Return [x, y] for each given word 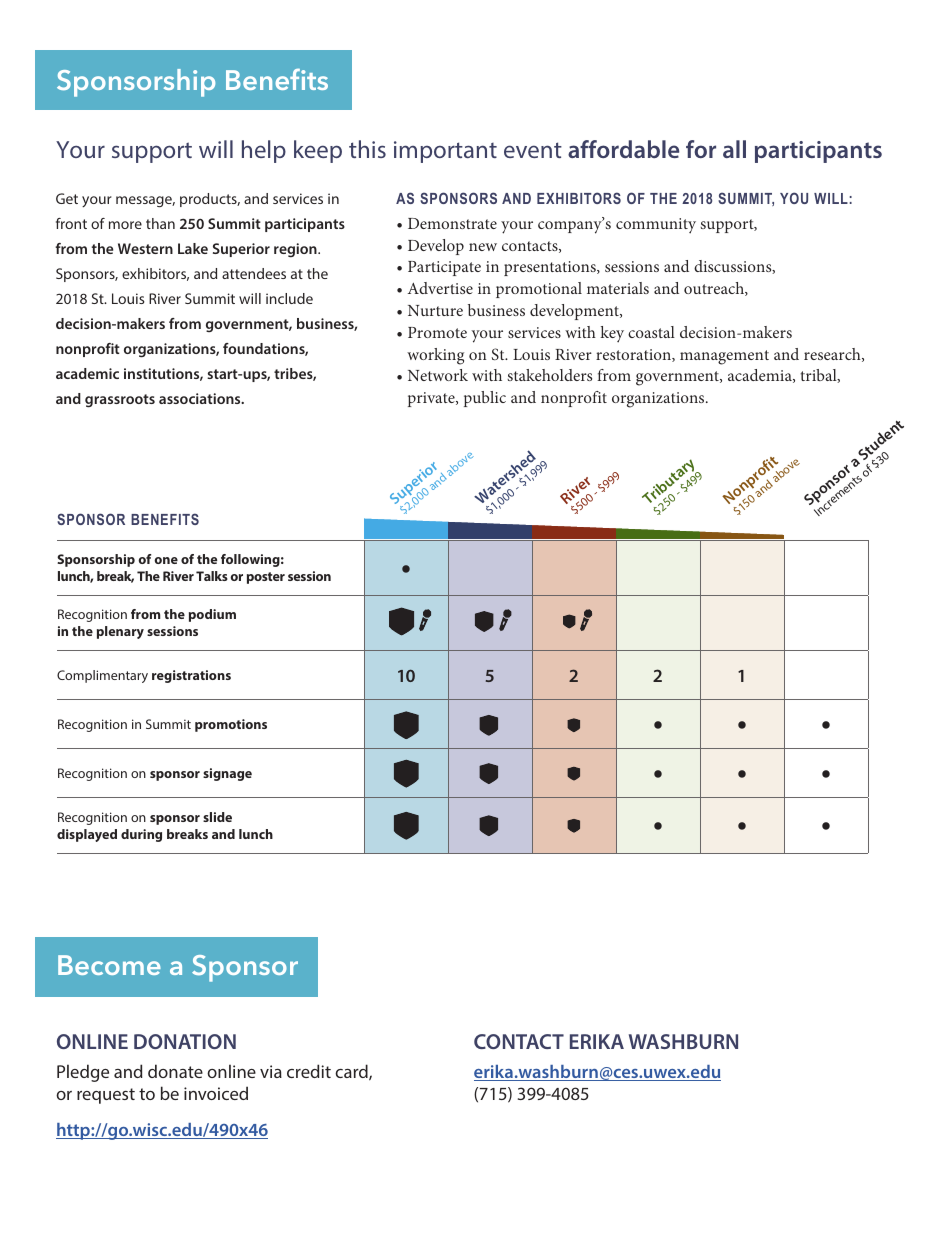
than [160, 223]
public [485, 399]
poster [266, 578]
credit [309, 1071]
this [367, 149]
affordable [623, 149]
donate [175, 1071]
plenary [120, 632]
